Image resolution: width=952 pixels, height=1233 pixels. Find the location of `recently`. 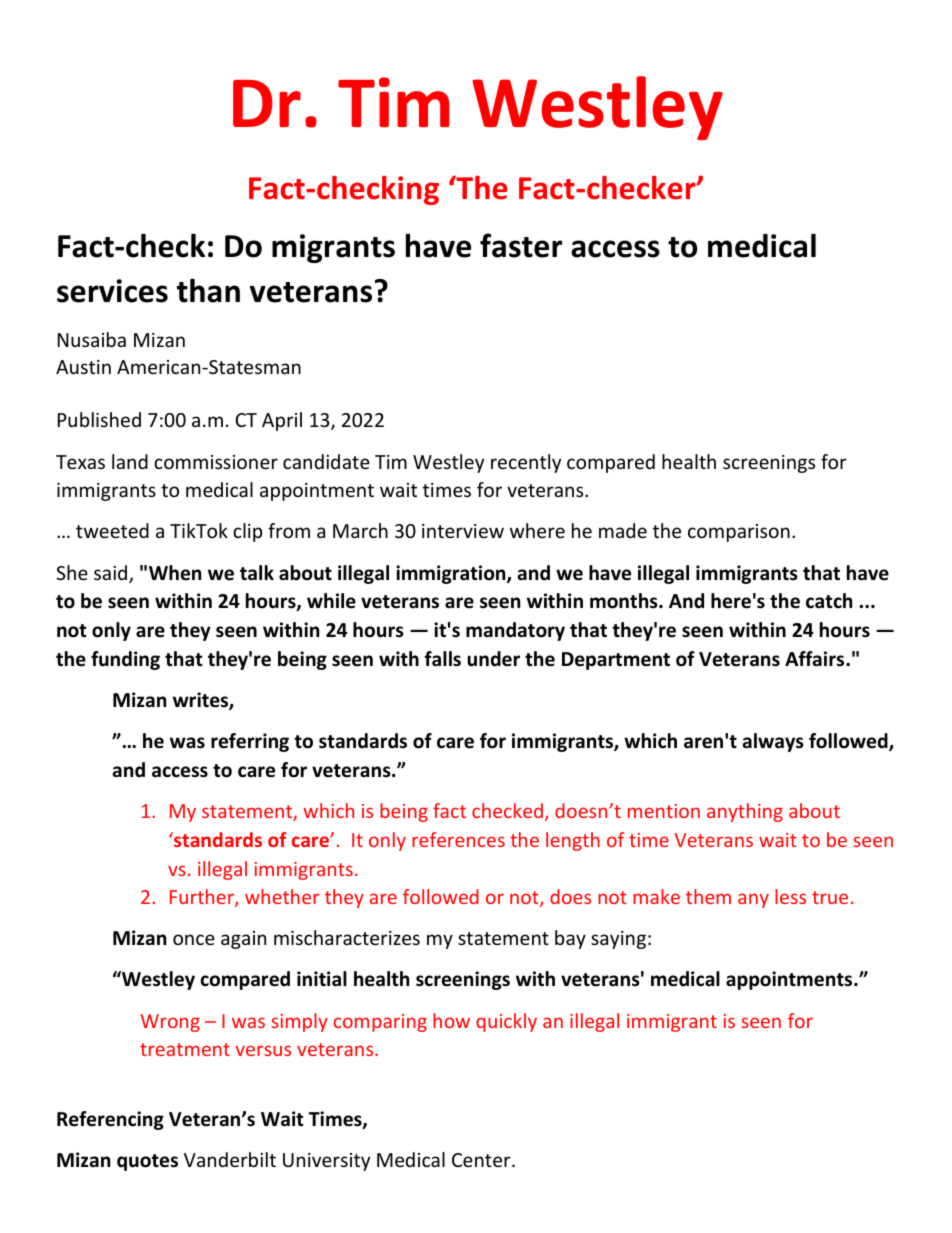

recently is located at coordinates (526, 463).
